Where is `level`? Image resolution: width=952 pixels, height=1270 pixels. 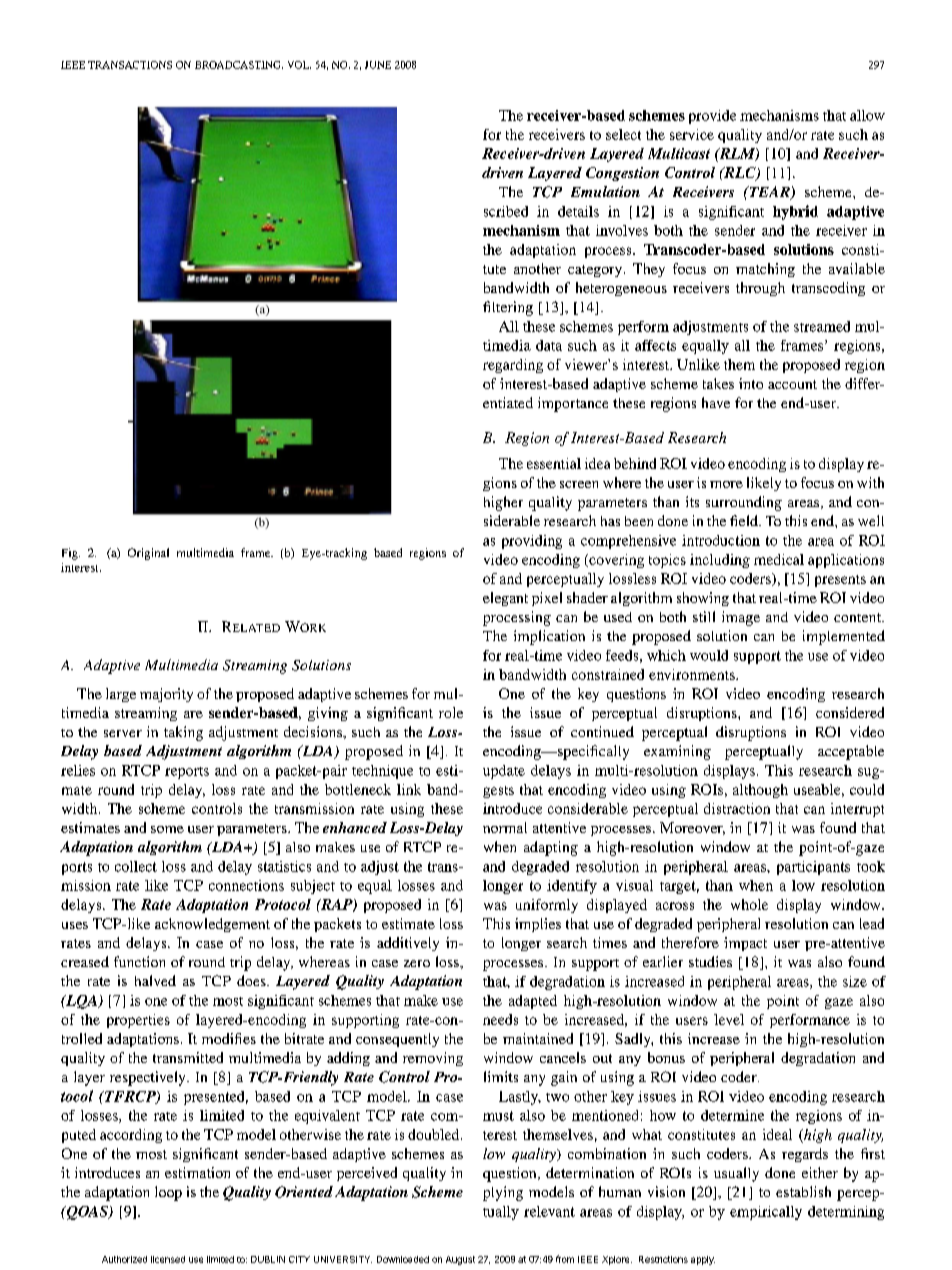 level is located at coordinates (729, 1019).
